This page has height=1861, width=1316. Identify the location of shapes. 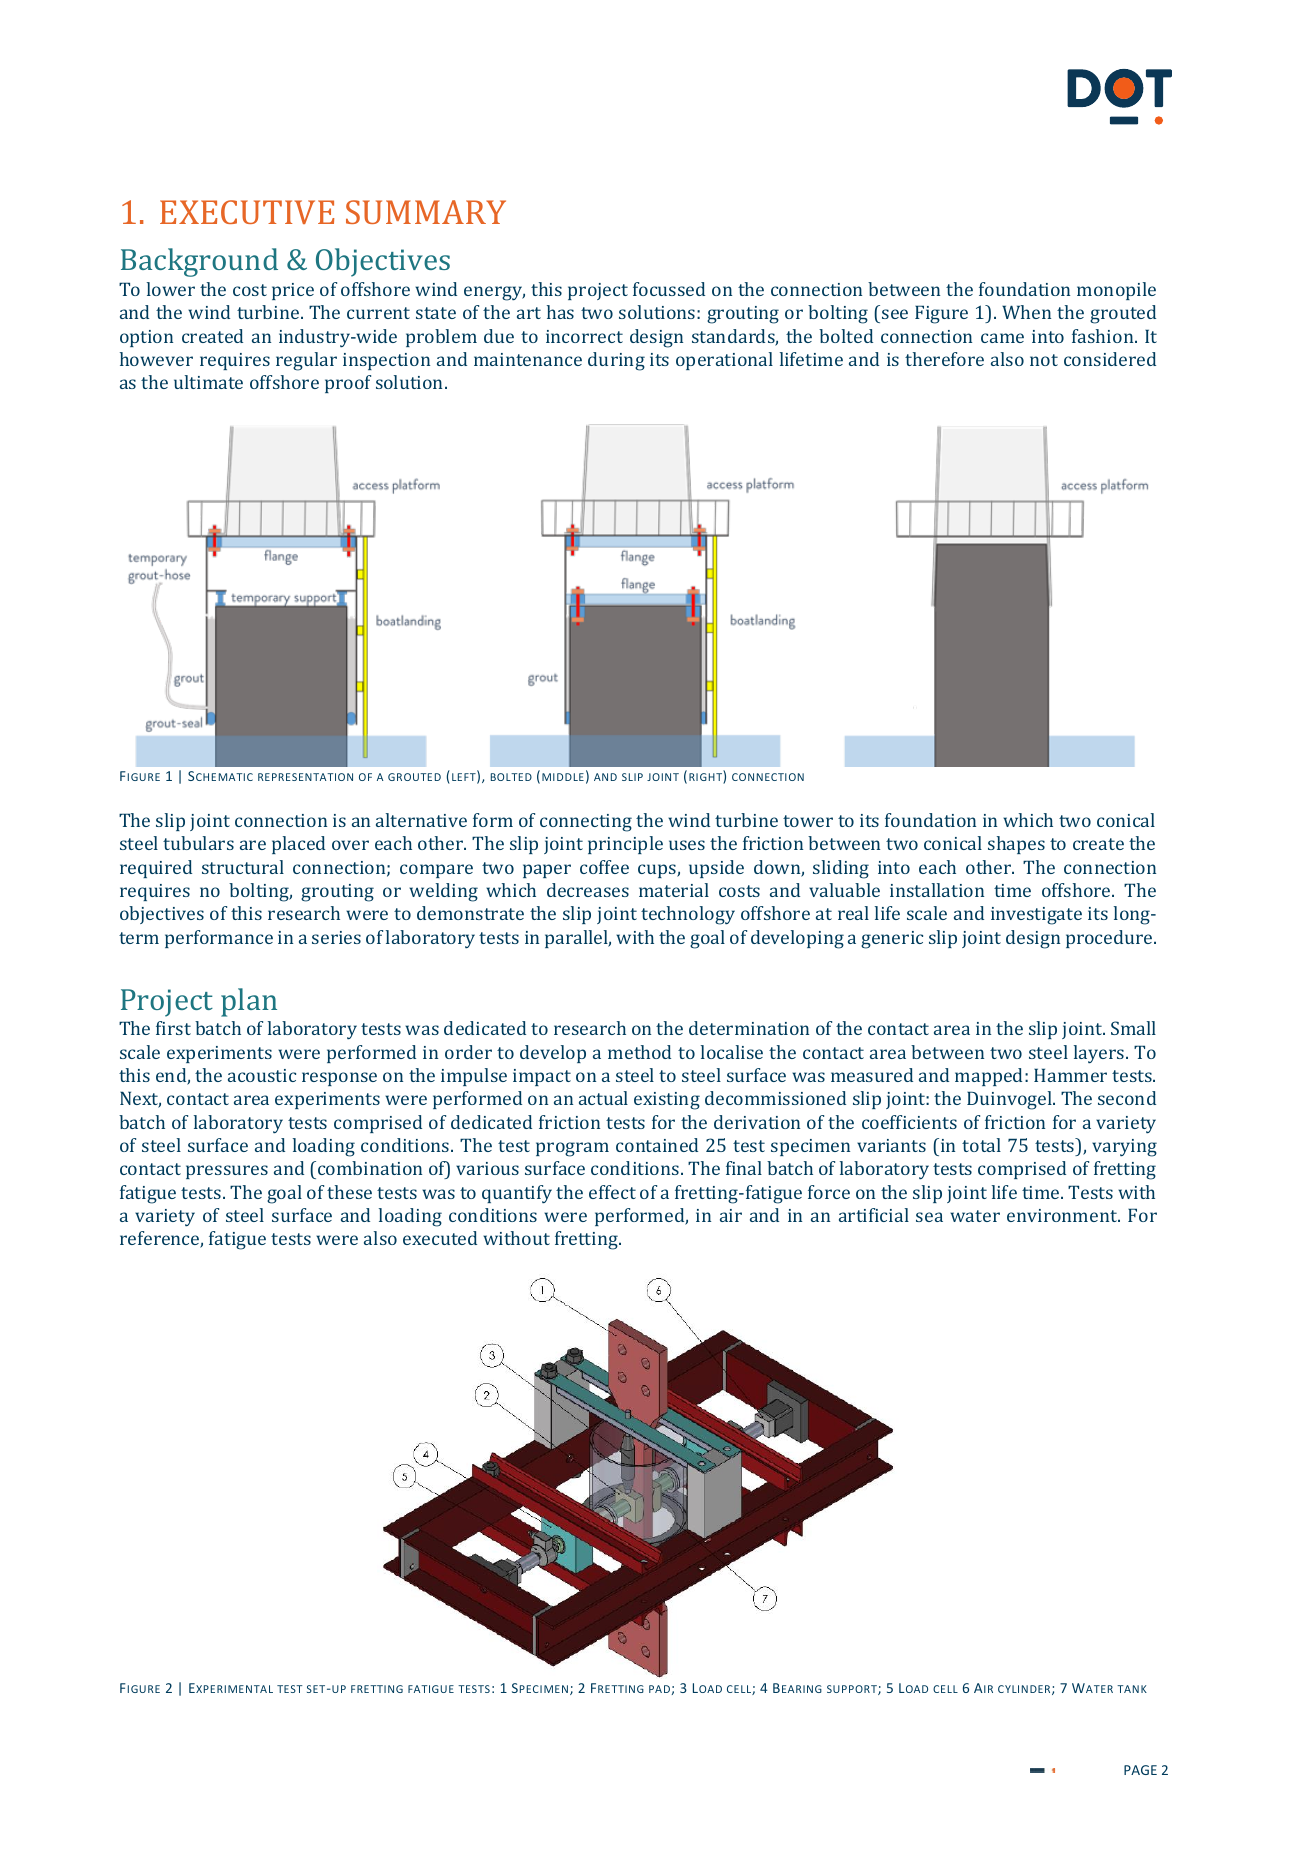
(1016, 845).
